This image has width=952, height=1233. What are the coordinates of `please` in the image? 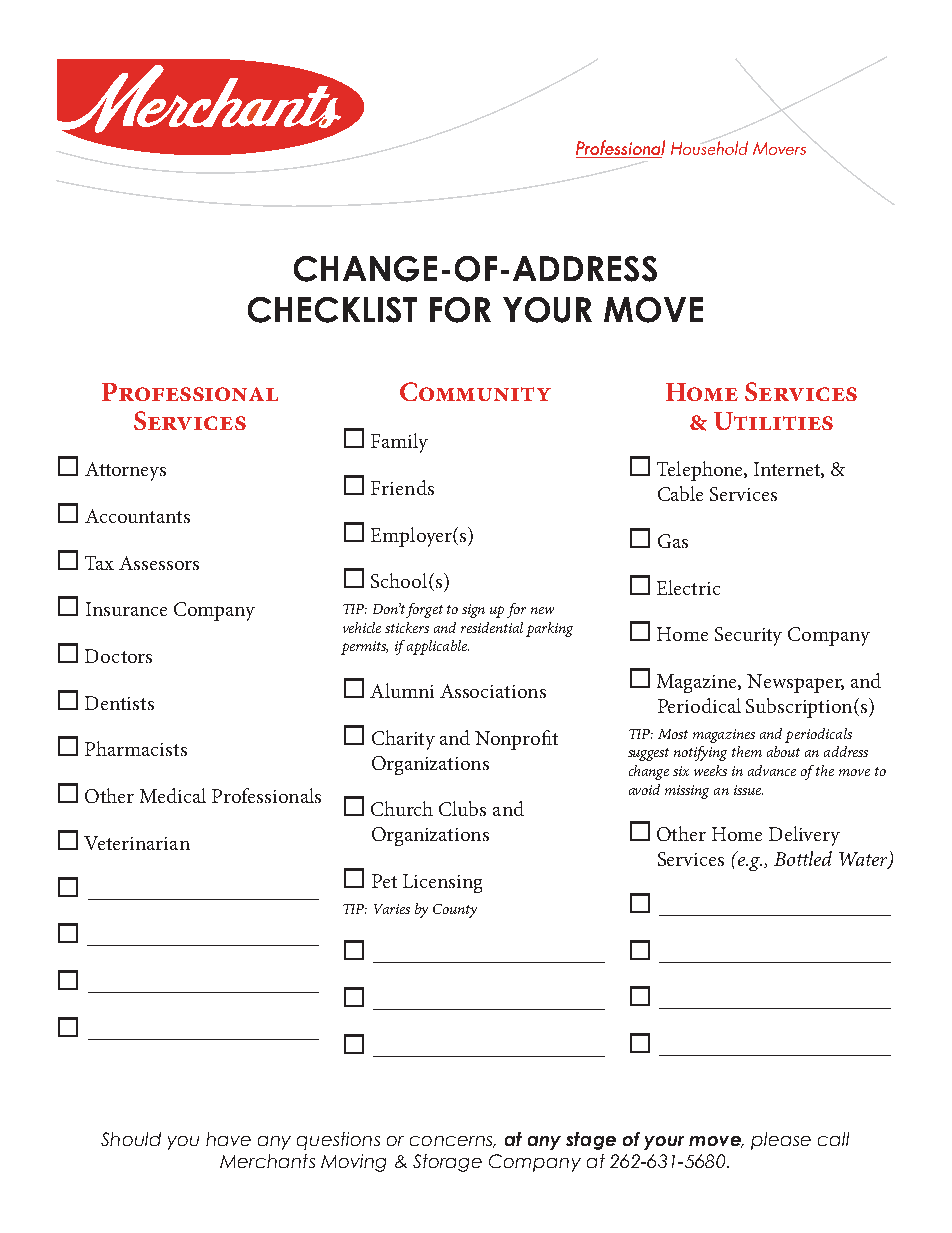 It's located at (781, 1141).
